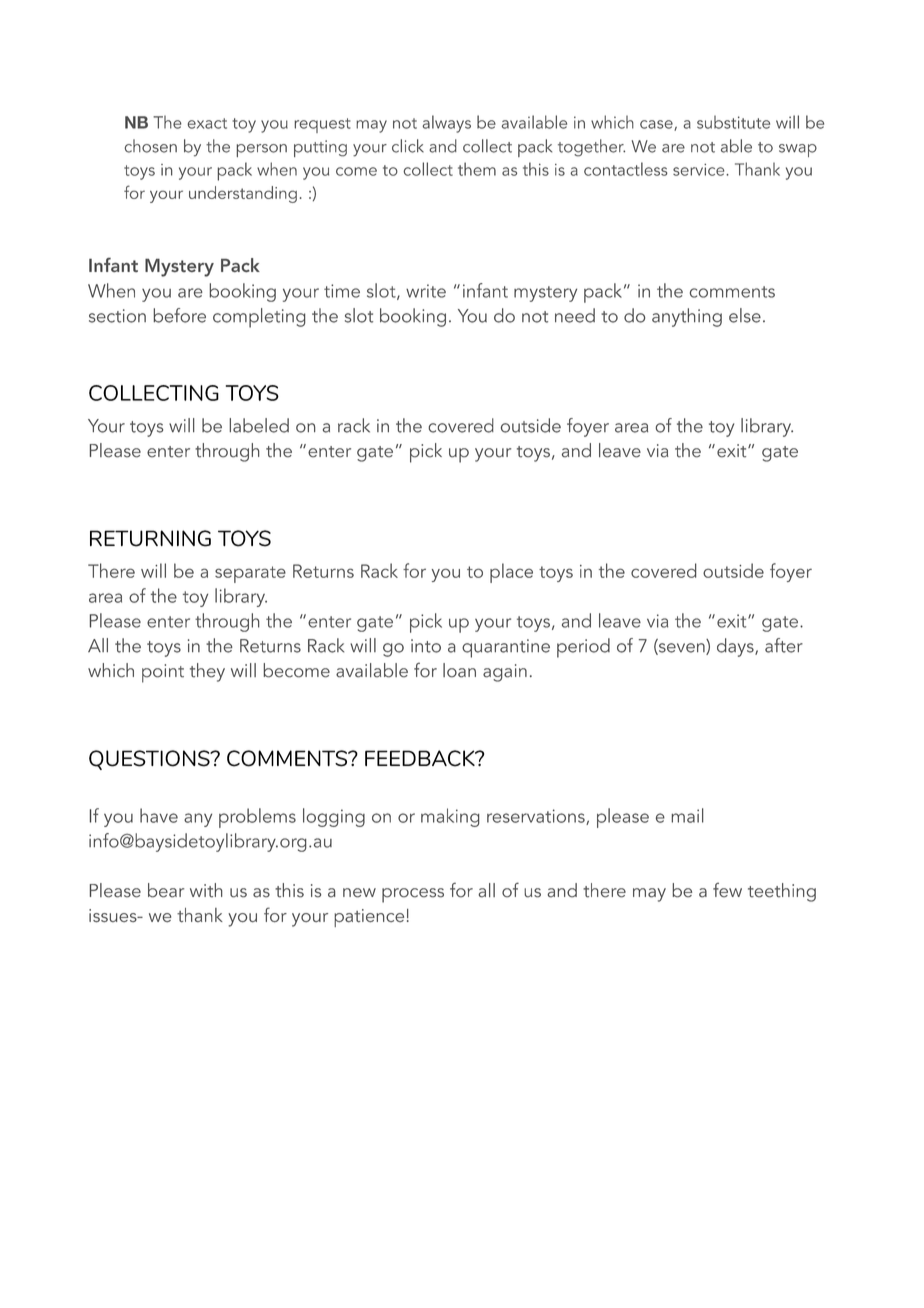  I want to click on anything, so click(687, 317).
